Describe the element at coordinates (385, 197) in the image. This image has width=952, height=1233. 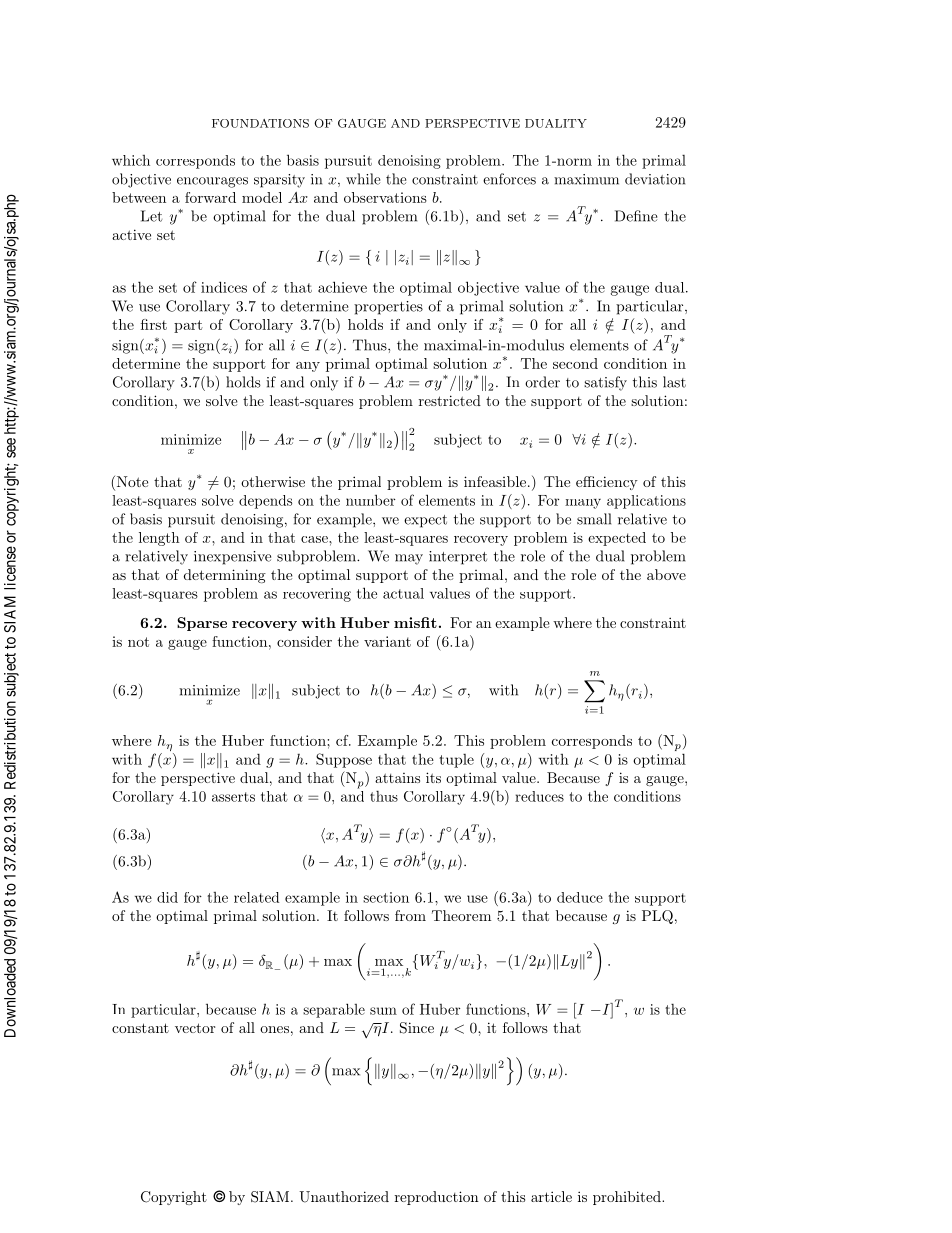
I see `observations` at that location.
